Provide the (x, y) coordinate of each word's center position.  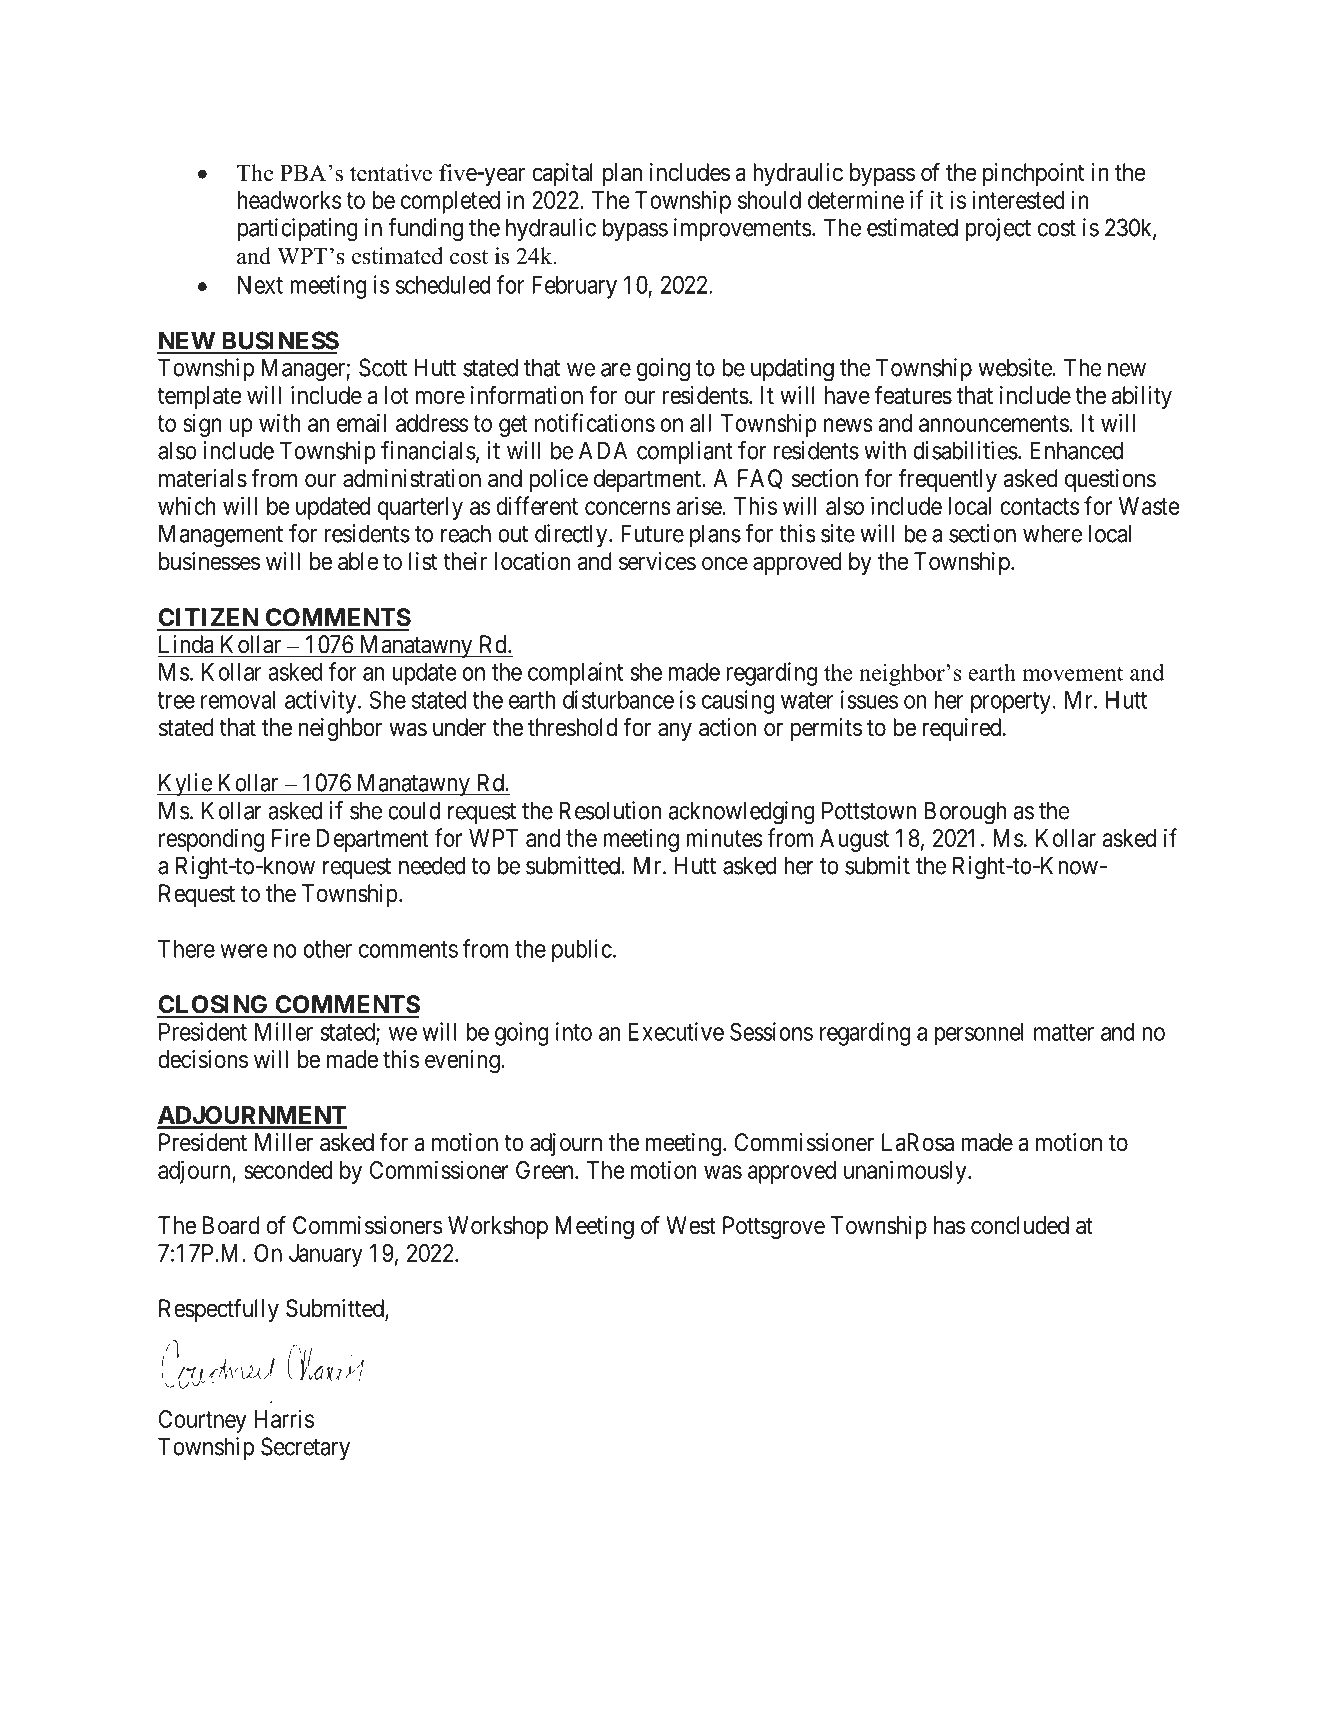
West (691, 1225)
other (327, 949)
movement (1072, 673)
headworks (289, 200)
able (358, 561)
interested (1018, 199)
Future (652, 533)
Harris (284, 1418)
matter (1064, 1032)
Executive (676, 1031)
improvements (743, 229)
